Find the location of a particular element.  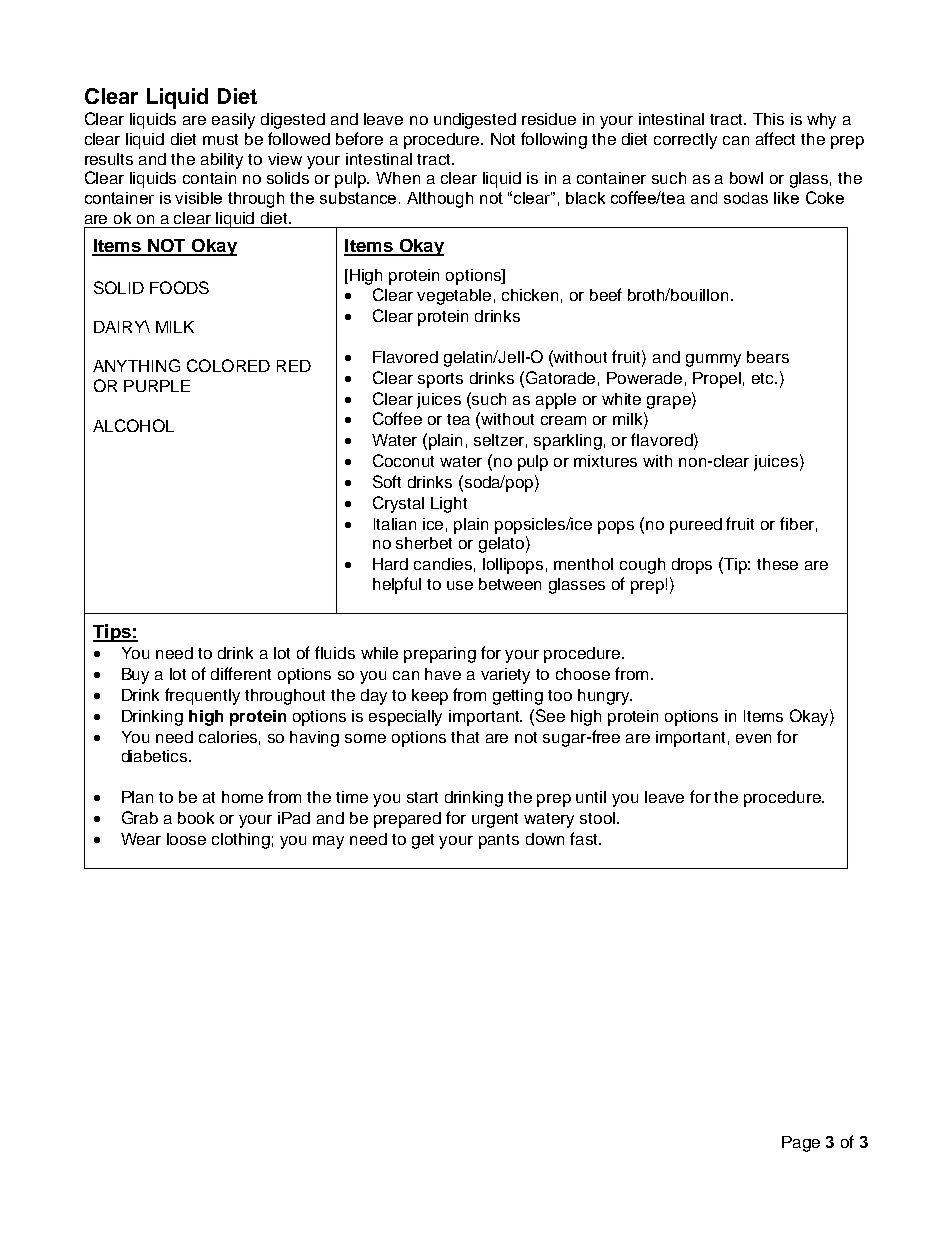

loose is located at coordinates (186, 839).
